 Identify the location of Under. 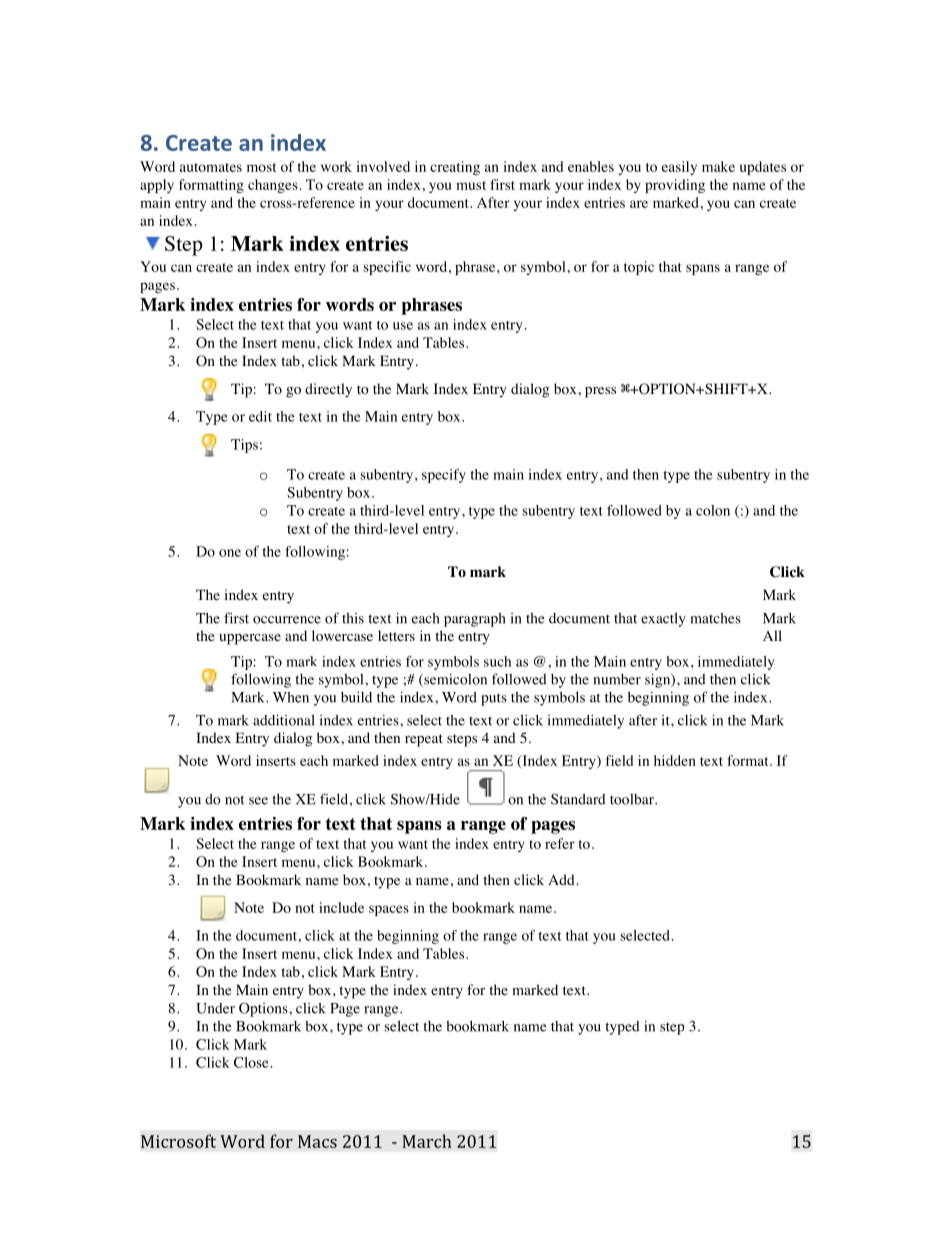
(215, 1008).
